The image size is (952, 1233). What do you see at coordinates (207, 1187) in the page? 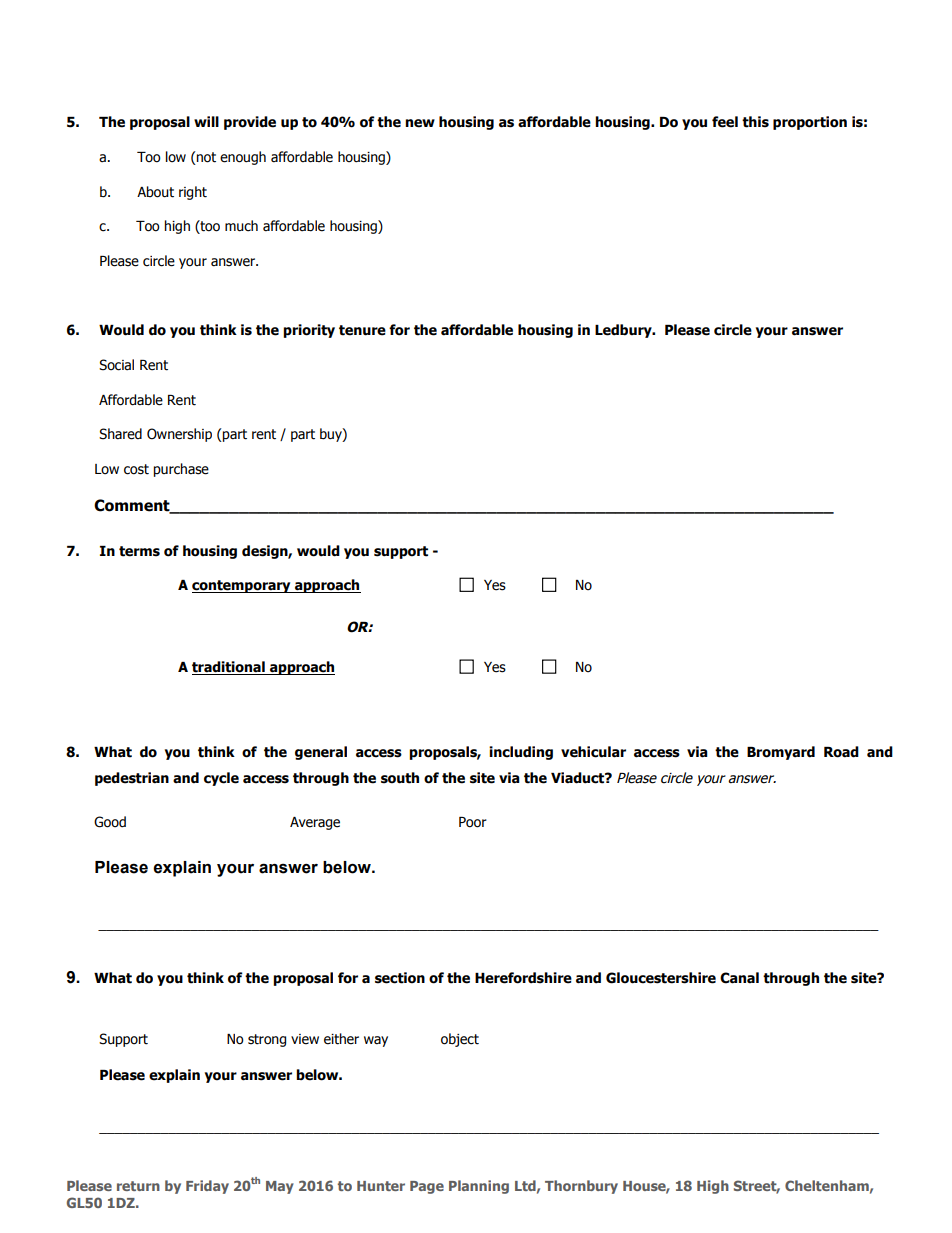
I see `Friday` at bounding box center [207, 1187].
